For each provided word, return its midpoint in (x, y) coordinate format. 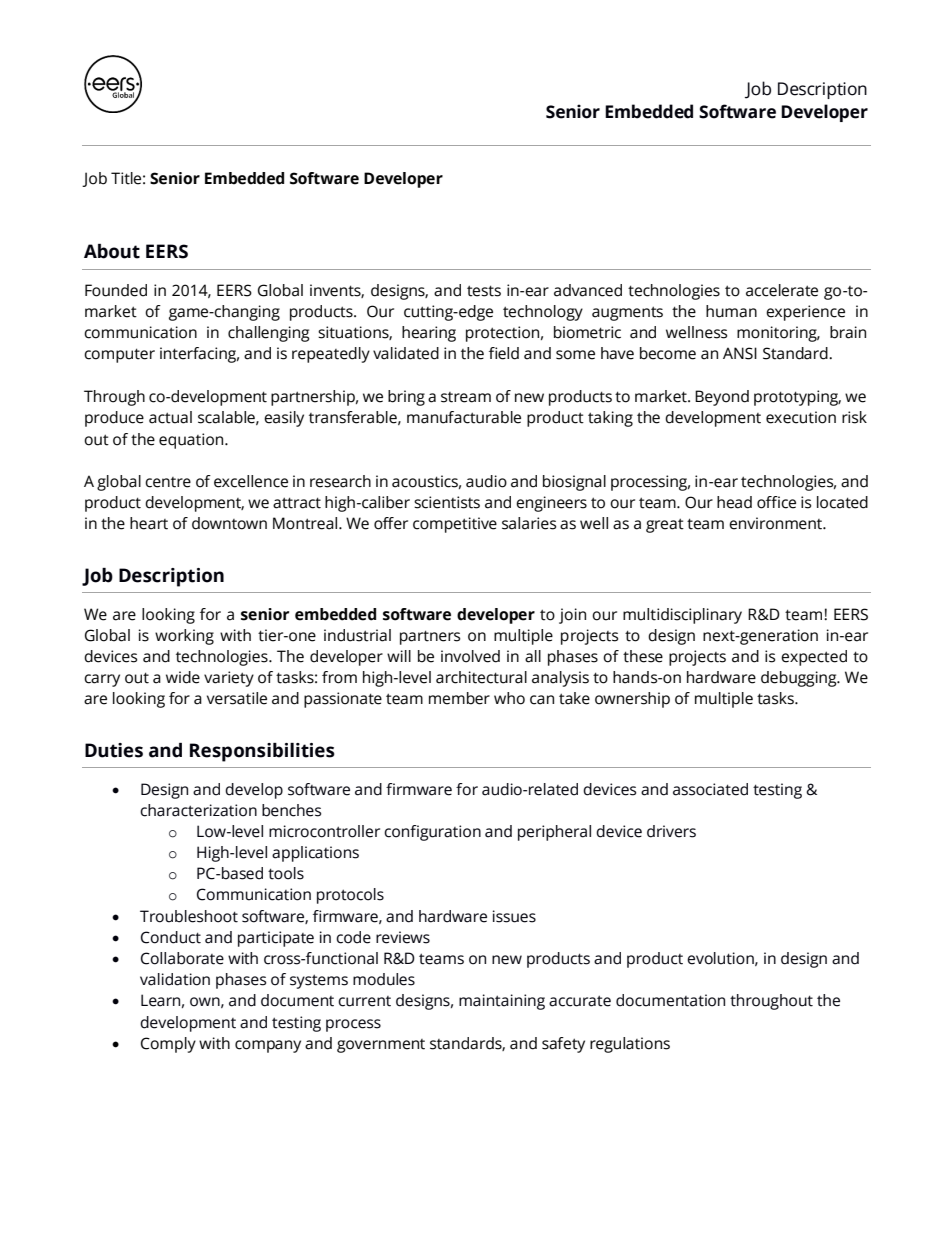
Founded (116, 290)
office (776, 502)
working (184, 637)
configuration (432, 833)
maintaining (502, 1002)
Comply (168, 1045)
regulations (630, 1045)
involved (470, 656)
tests (484, 291)
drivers (671, 831)
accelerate (782, 290)
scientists (447, 502)
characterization (198, 810)
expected (814, 658)
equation (192, 441)
